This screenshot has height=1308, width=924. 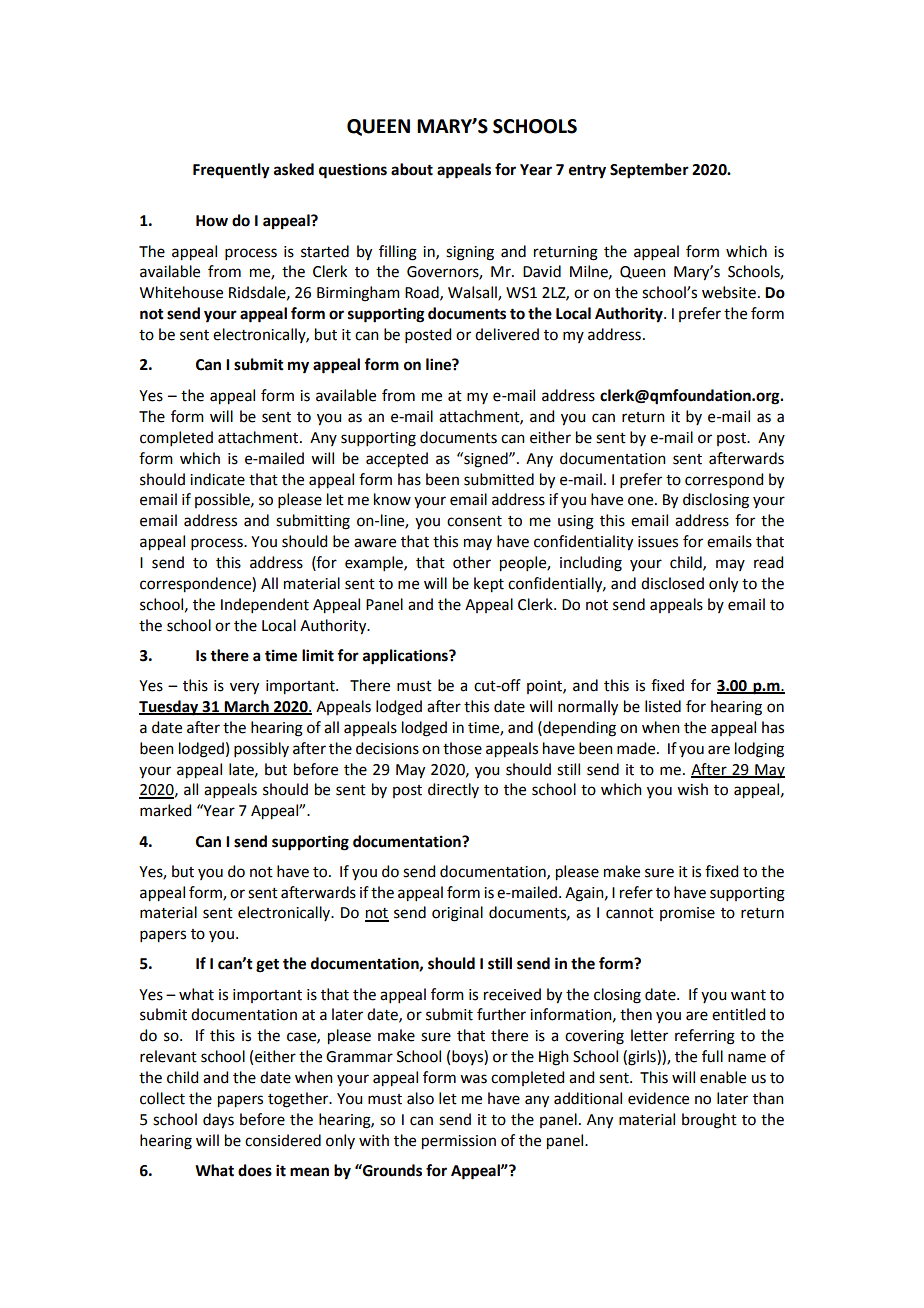 I want to click on listed, so click(x=663, y=706).
